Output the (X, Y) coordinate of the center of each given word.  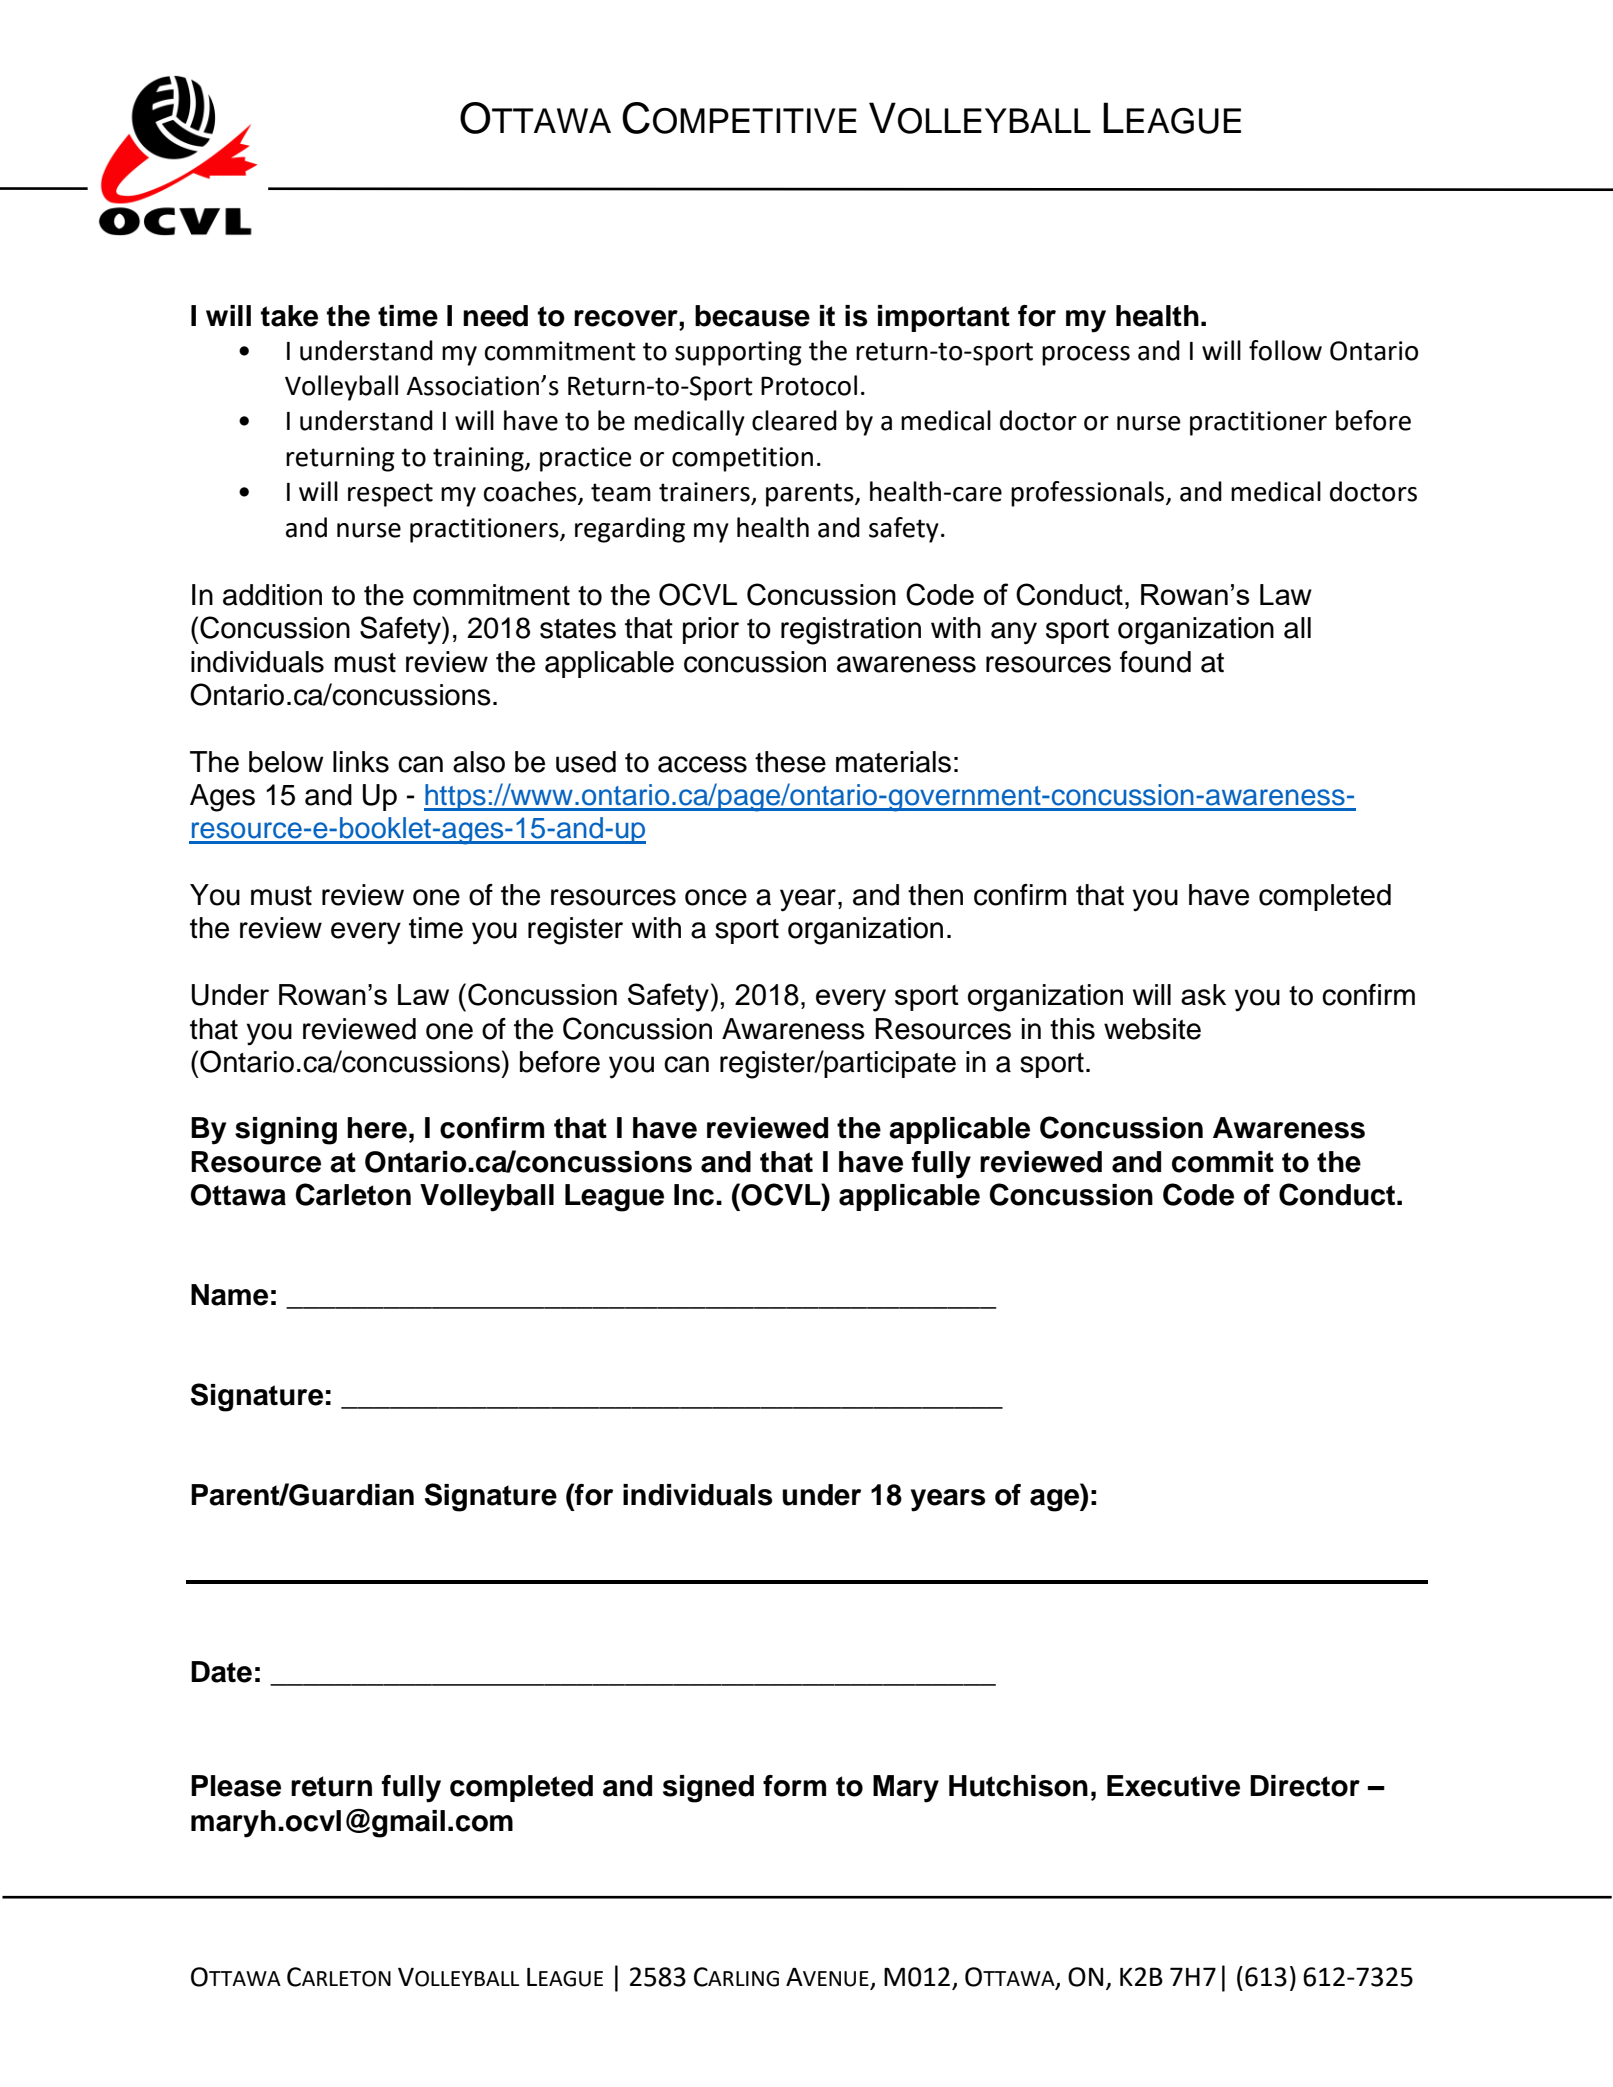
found (1155, 662)
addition (272, 595)
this (1072, 1029)
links (361, 762)
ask (1203, 995)
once (716, 897)
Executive (1173, 1786)
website (1152, 1029)
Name (229, 1295)
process (1086, 356)
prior (711, 630)
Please (236, 1786)
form (794, 1786)
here (377, 1128)
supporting (738, 353)
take (289, 316)
